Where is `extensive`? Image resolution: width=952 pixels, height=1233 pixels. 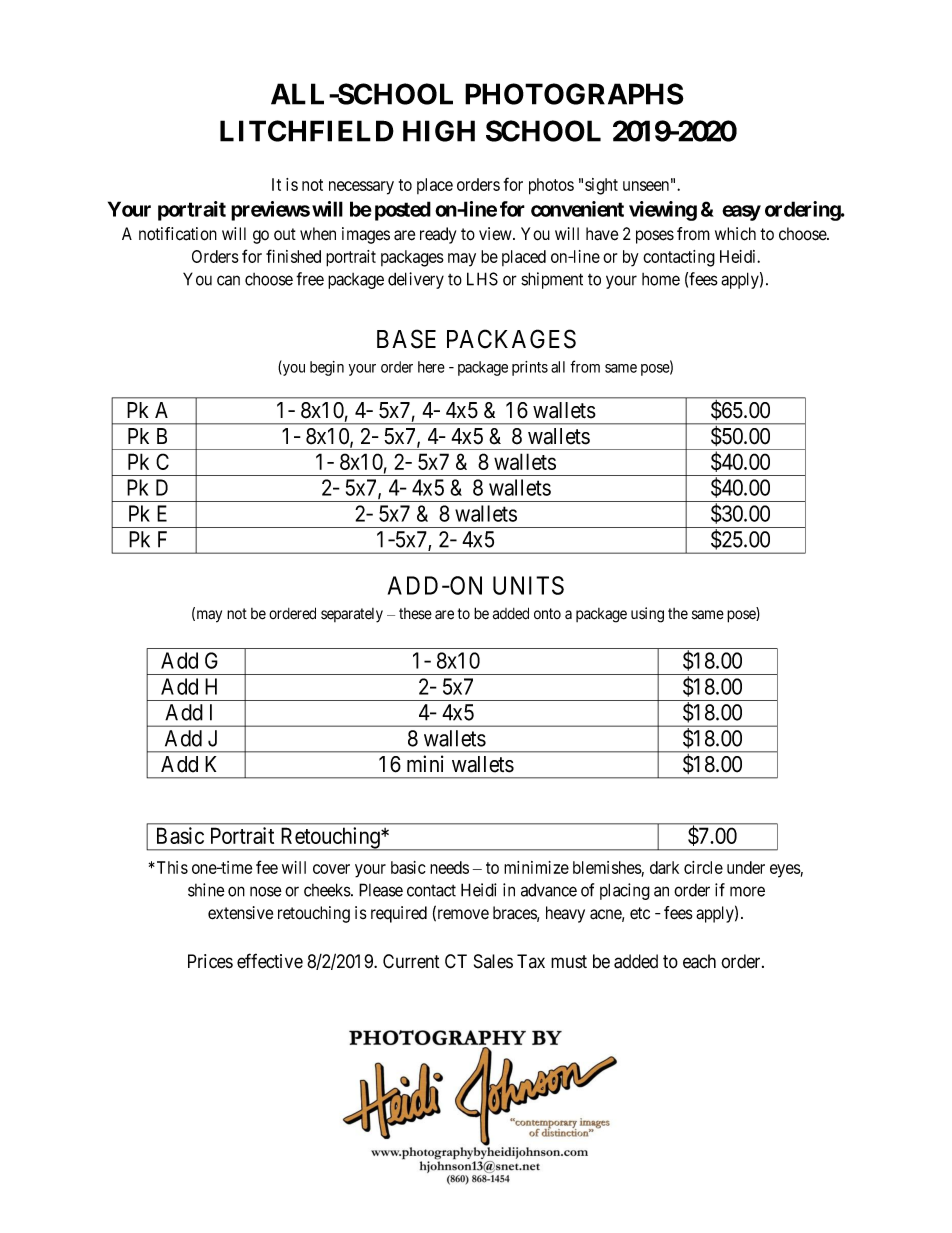
extensive is located at coordinates (240, 913).
